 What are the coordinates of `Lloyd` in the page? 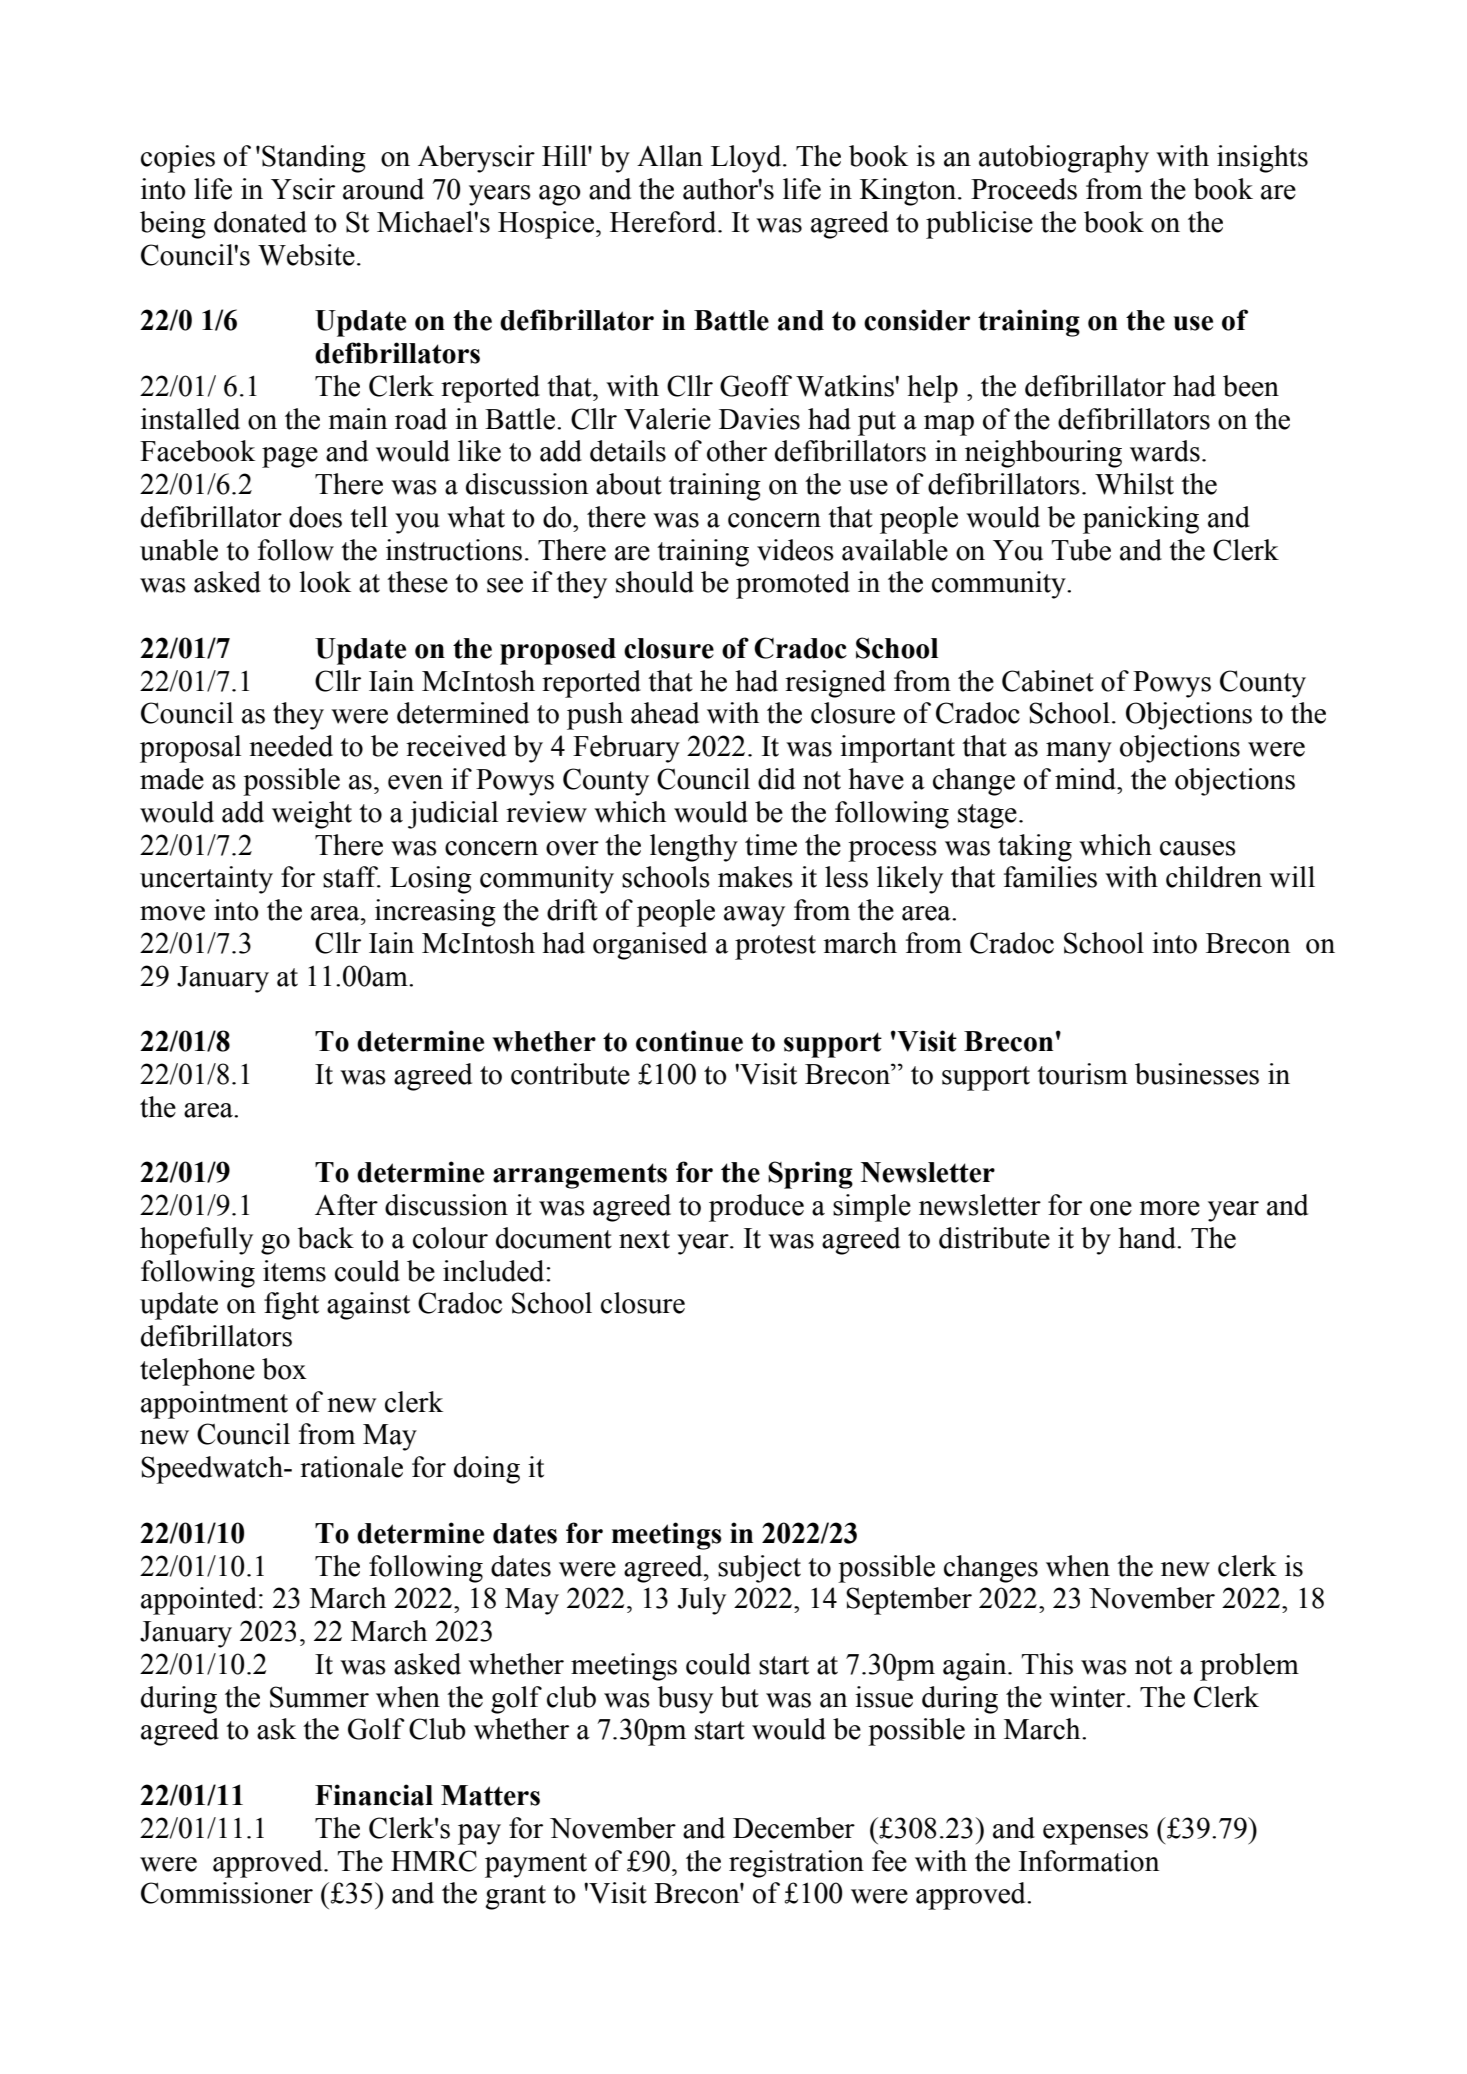 It's located at (747, 159).
